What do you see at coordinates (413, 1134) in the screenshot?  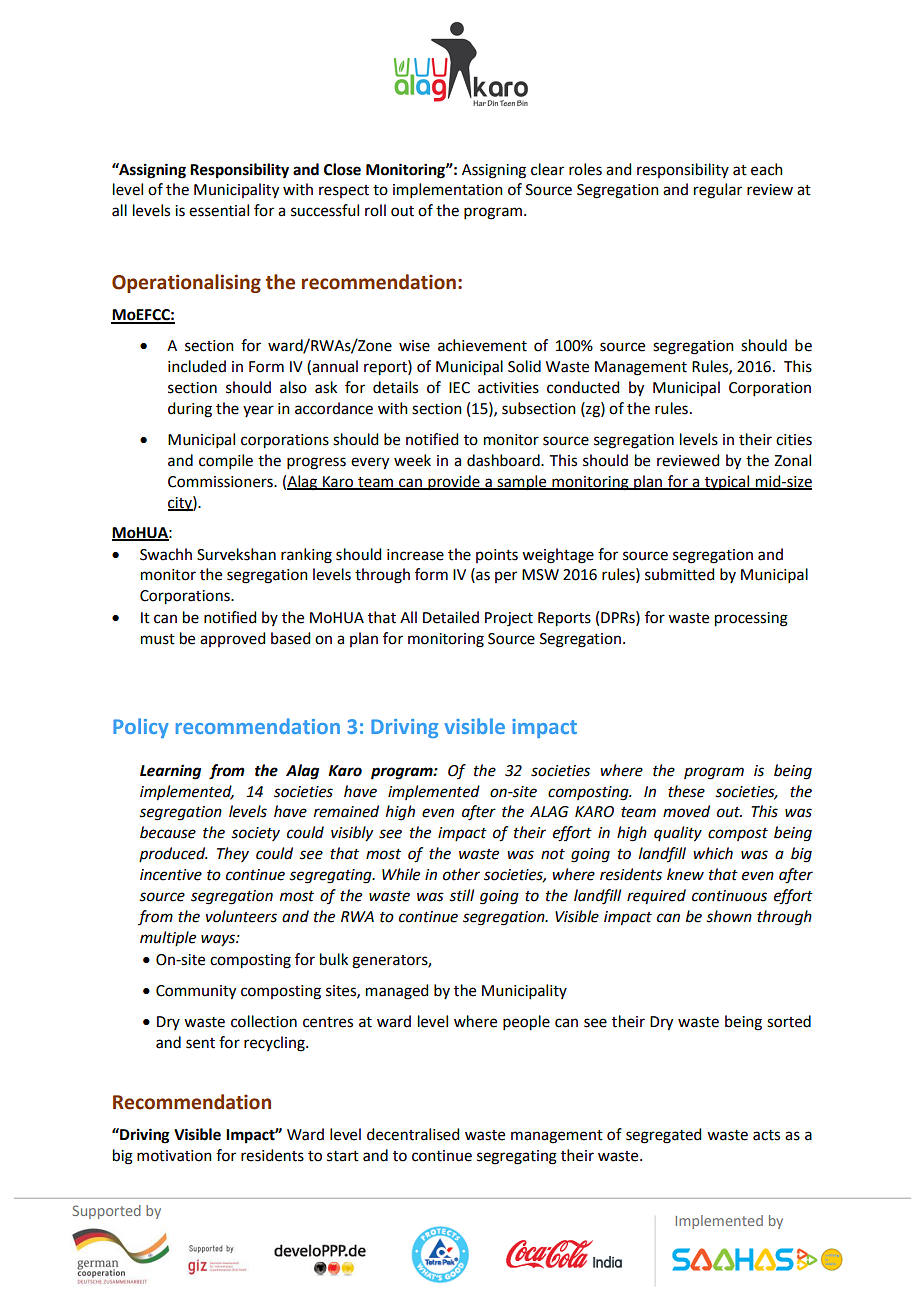 I see `decentralised` at bounding box center [413, 1134].
